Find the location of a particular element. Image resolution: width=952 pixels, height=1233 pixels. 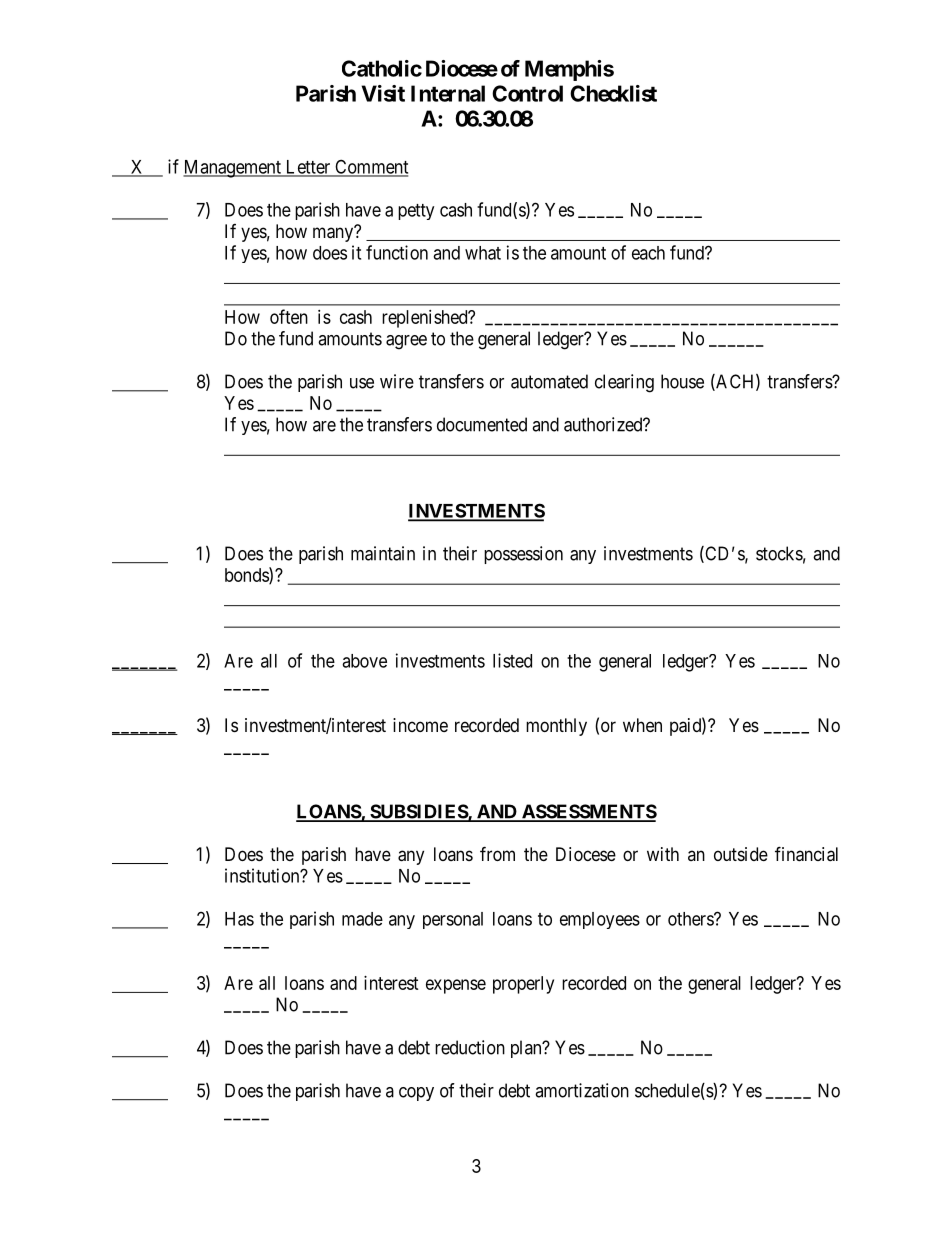

monthly is located at coordinates (556, 727).
